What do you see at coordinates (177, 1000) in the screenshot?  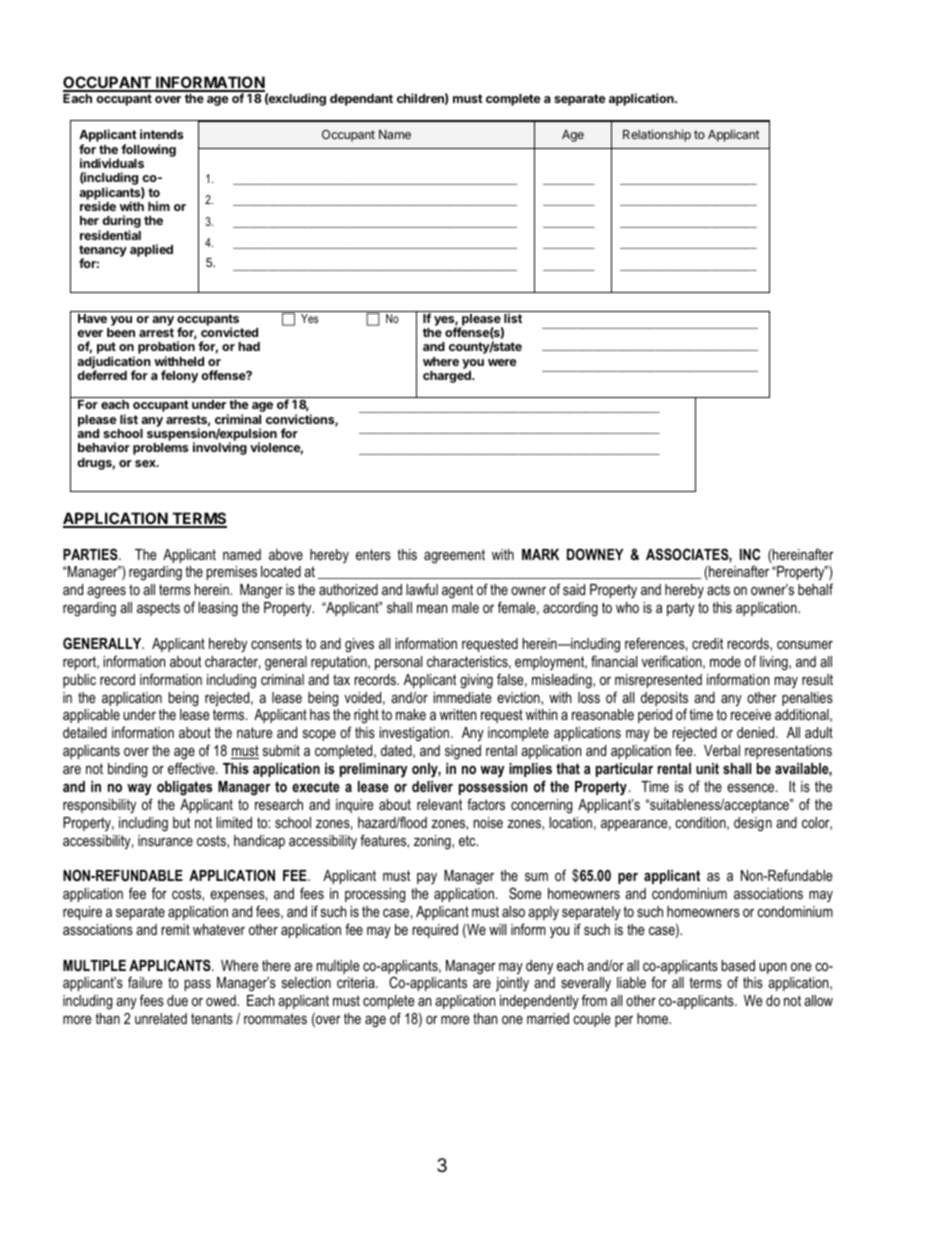 I see `due` at bounding box center [177, 1000].
